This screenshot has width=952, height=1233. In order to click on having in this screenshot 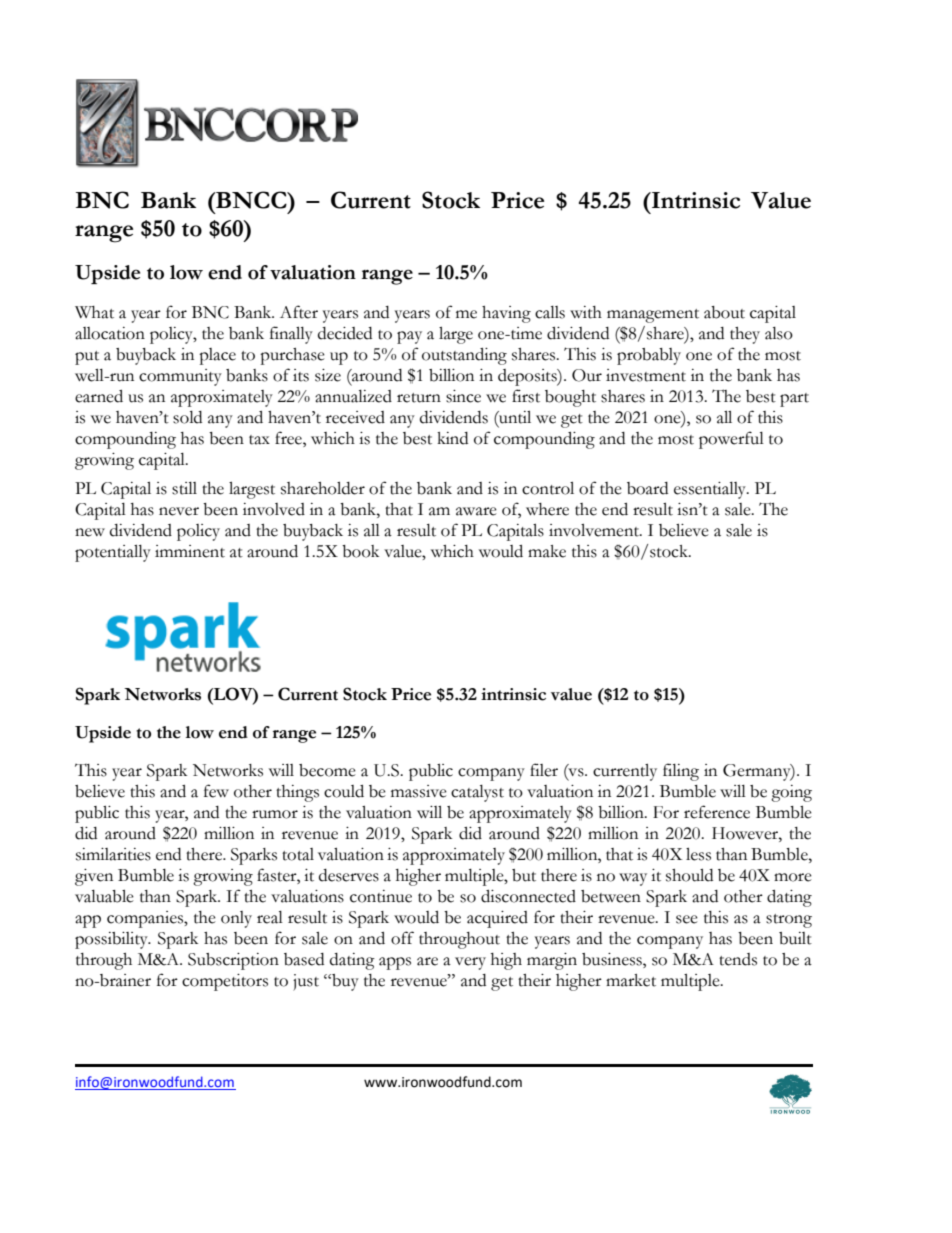, I will do `click(506, 314)`.
